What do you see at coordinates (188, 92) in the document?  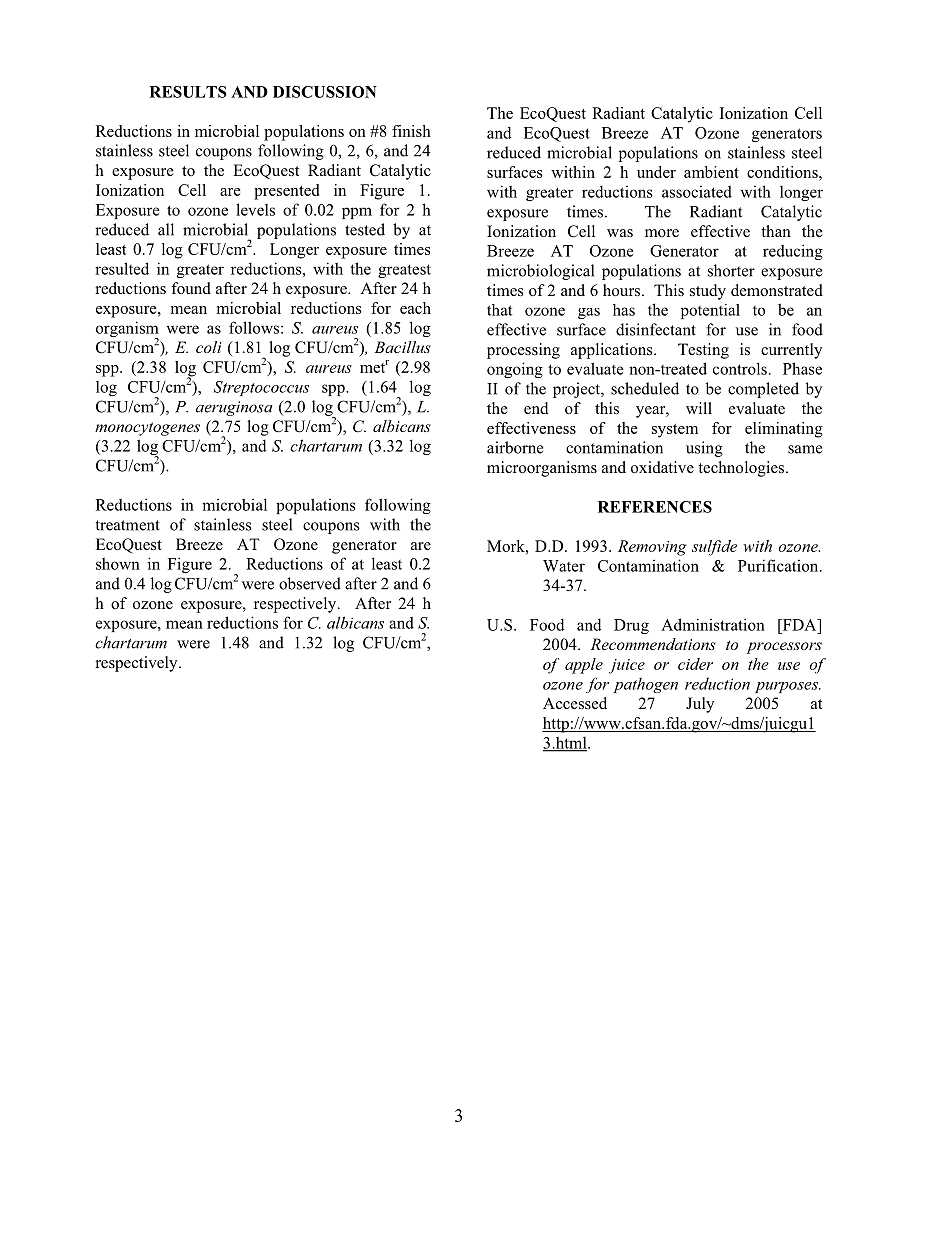 I see `RESULTS` at bounding box center [188, 92].
